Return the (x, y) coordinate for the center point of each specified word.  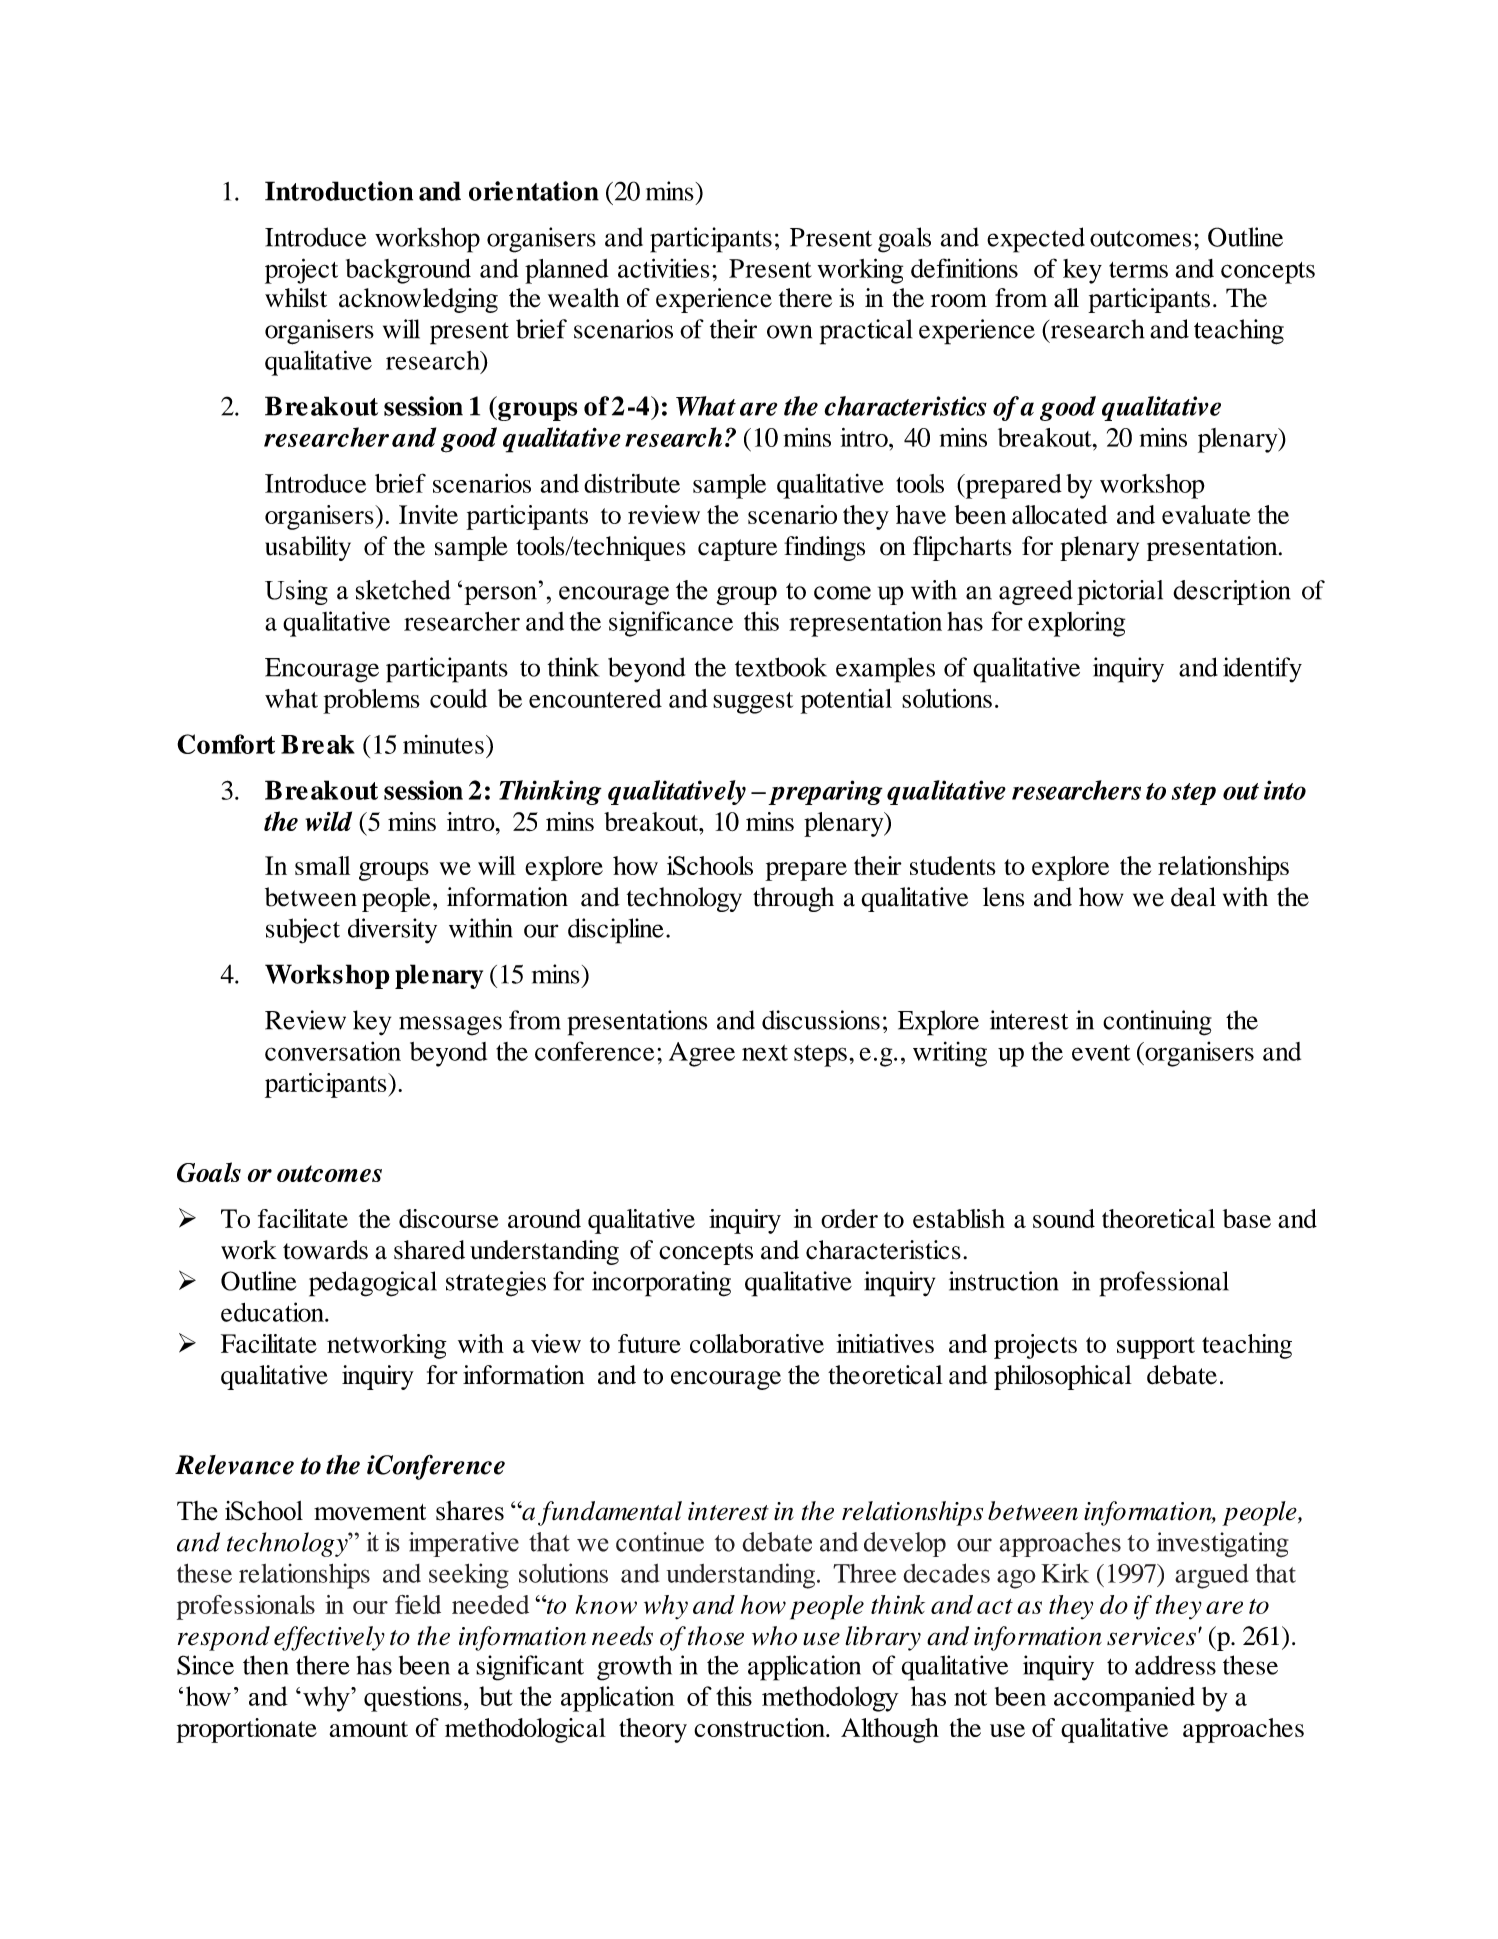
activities (663, 268)
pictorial (1120, 592)
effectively (329, 1638)
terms (1138, 270)
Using (296, 592)
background (408, 271)
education (273, 1312)
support (1156, 1348)
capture (737, 550)
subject (303, 931)
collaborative (757, 1343)
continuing (1157, 1023)
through (793, 899)
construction (760, 1727)
